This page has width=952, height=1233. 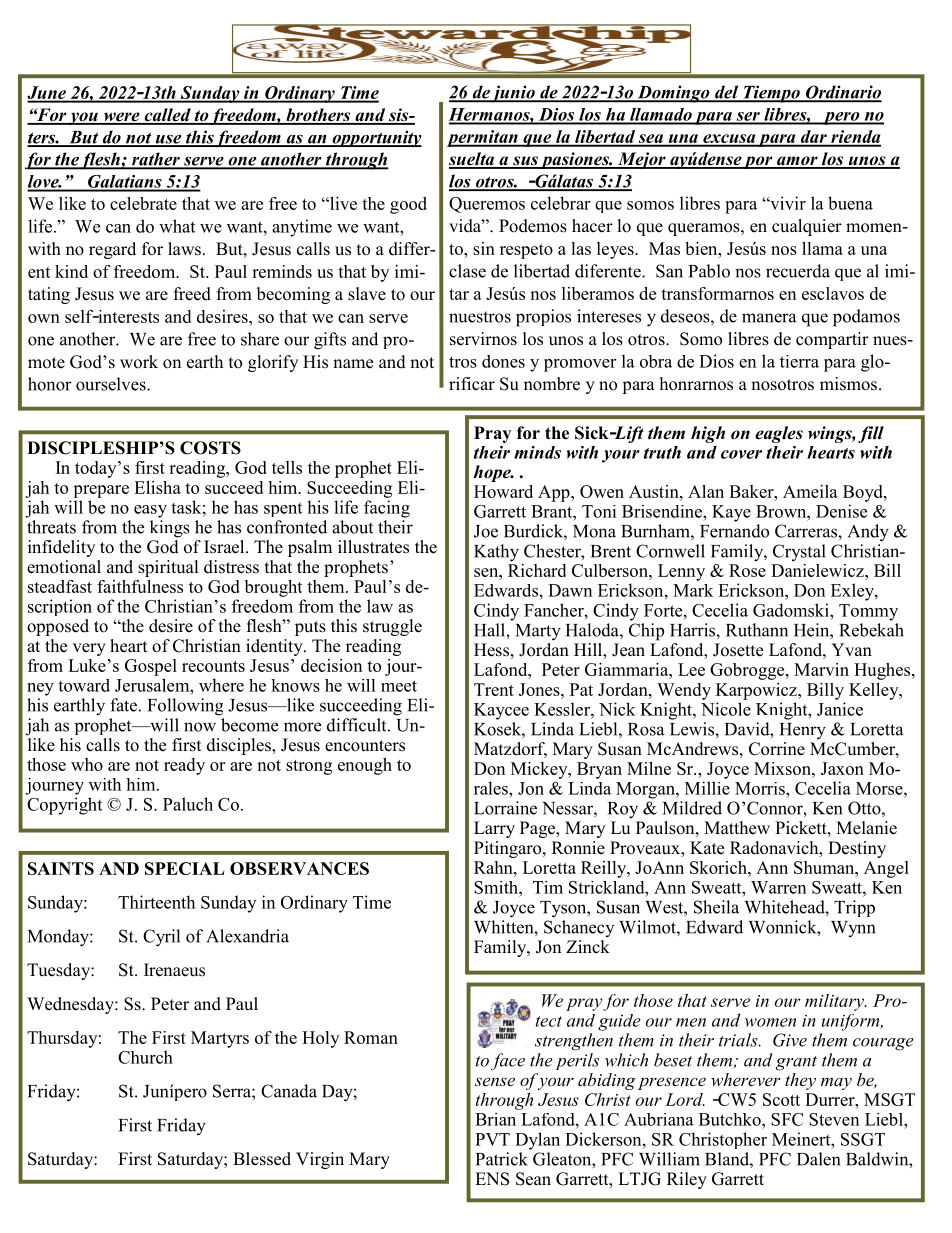 What do you see at coordinates (184, 766) in the page?
I see `ready` at bounding box center [184, 766].
